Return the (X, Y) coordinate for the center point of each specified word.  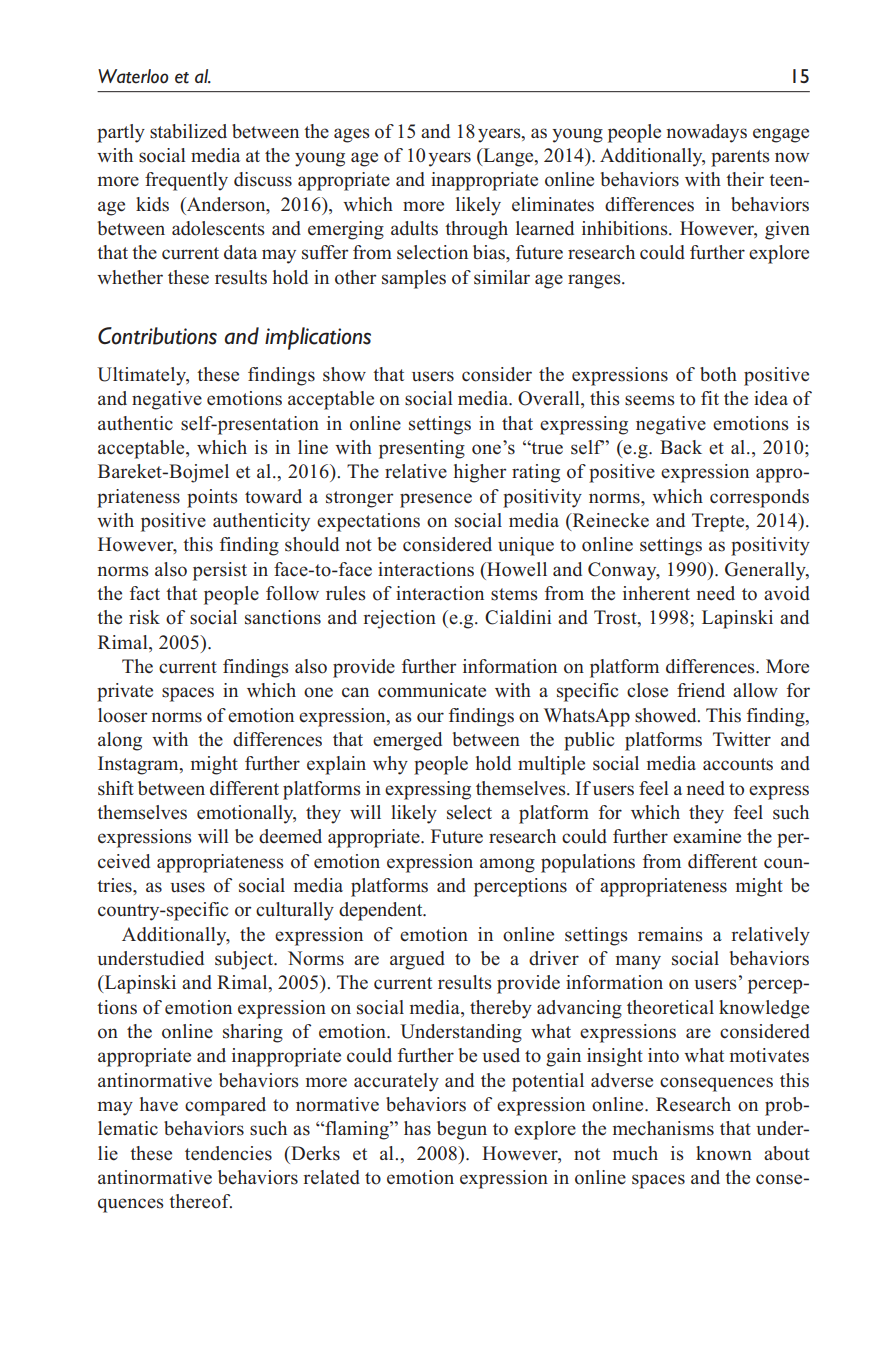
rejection (399, 619)
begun (462, 1130)
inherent (656, 593)
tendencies (228, 1153)
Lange (508, 157)
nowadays (706, 133)
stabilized (188, 131)
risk (144, 617)
